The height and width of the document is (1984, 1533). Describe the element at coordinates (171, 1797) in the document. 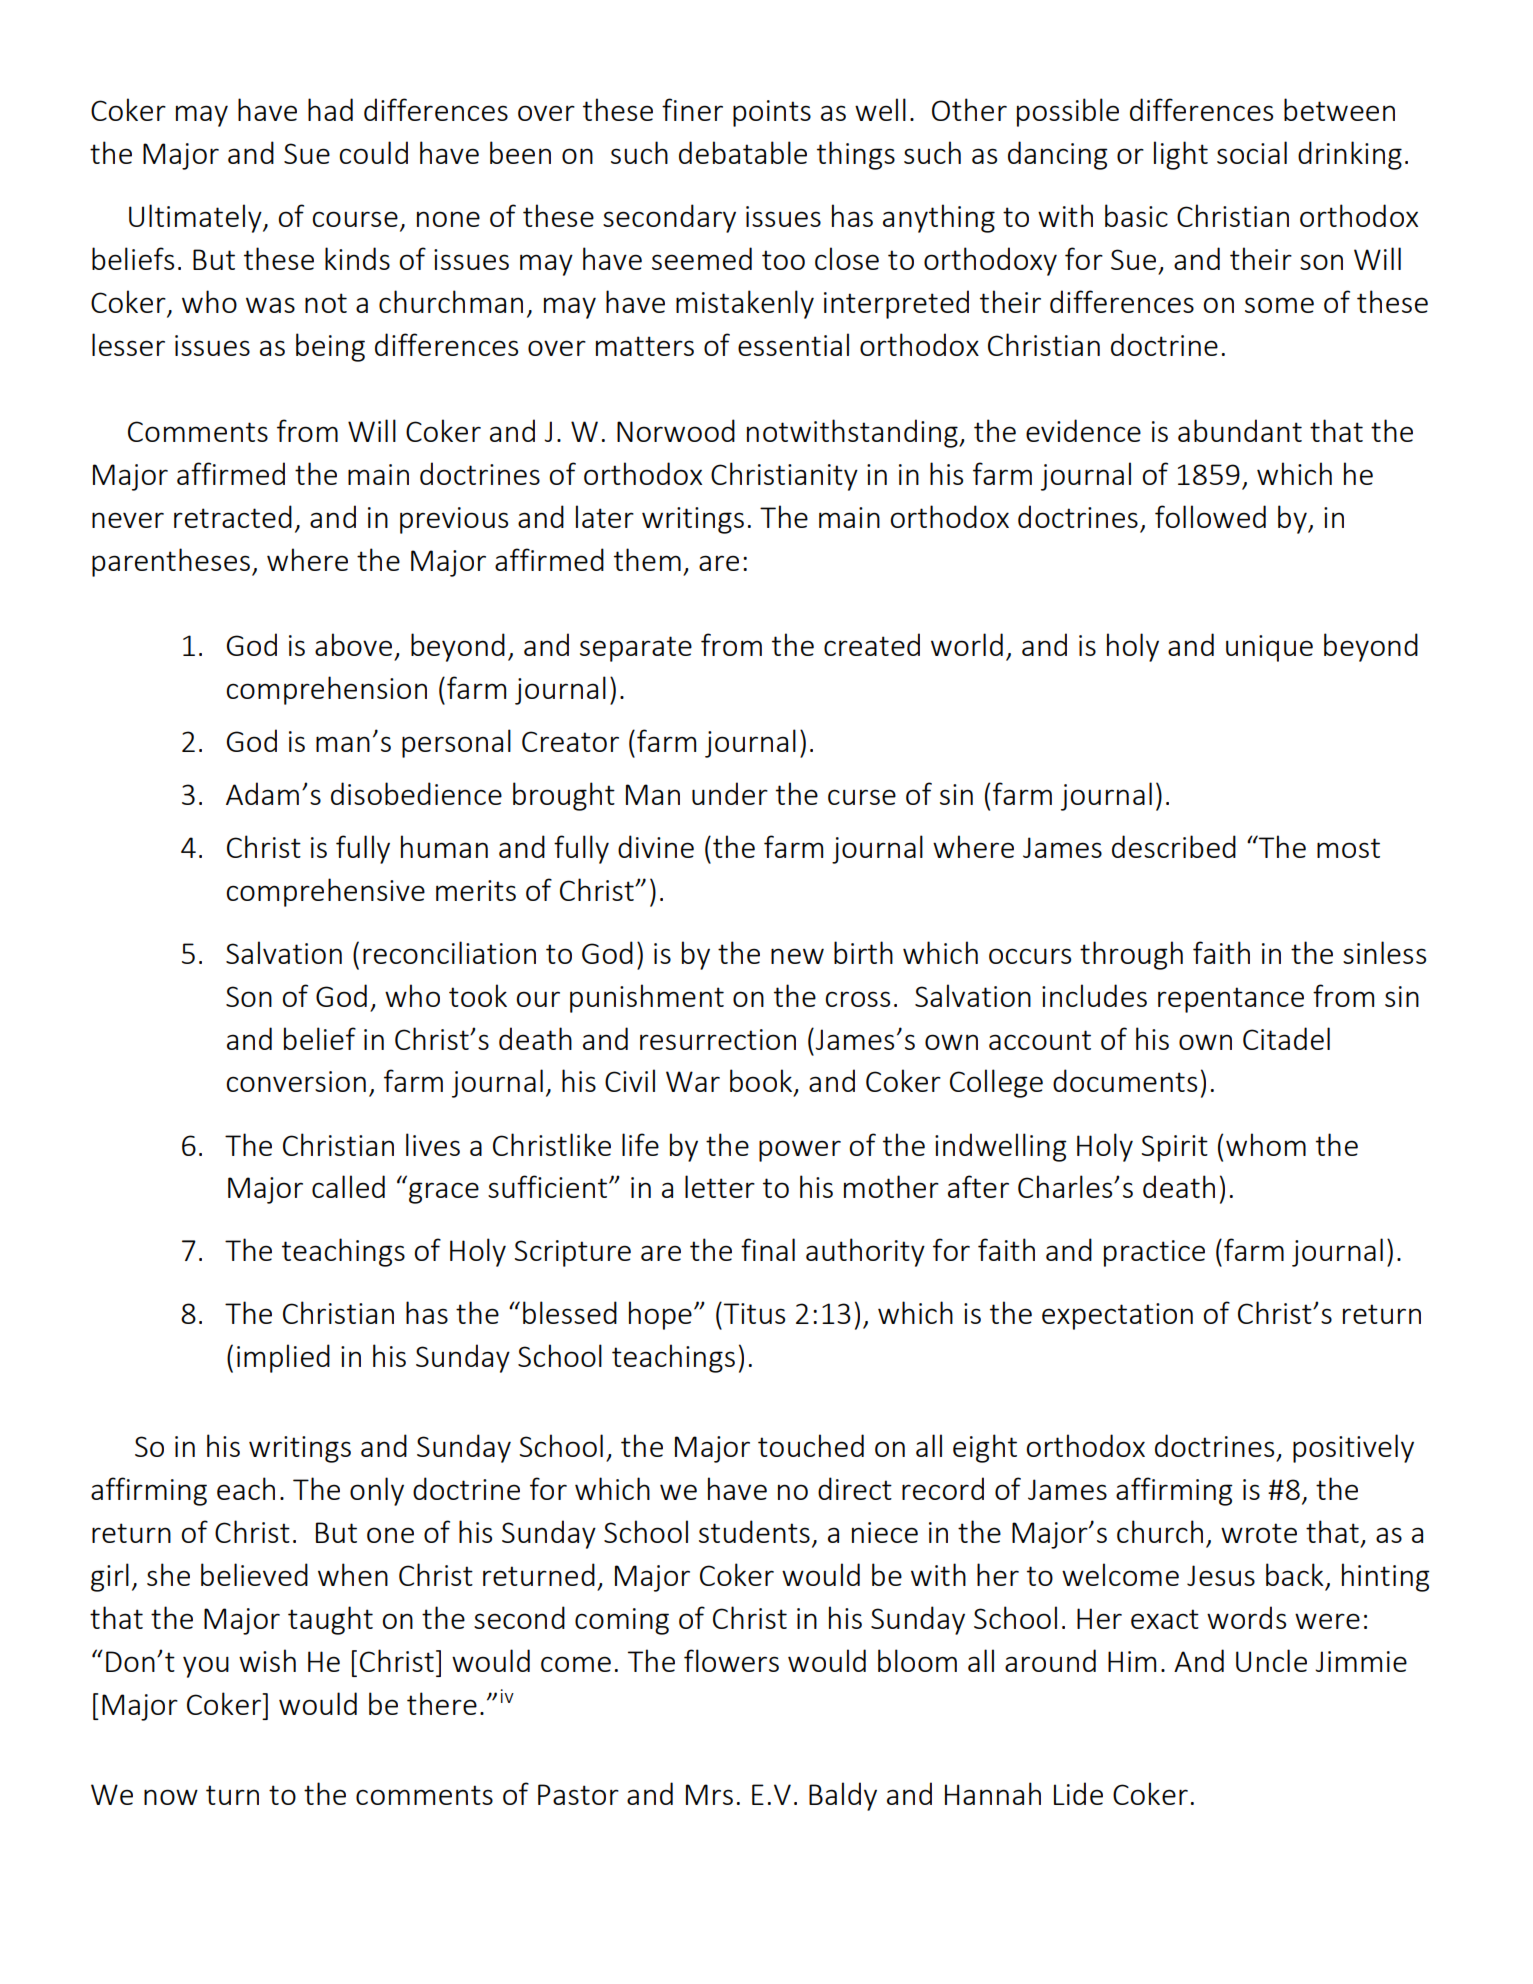

I see `now` at that location.
